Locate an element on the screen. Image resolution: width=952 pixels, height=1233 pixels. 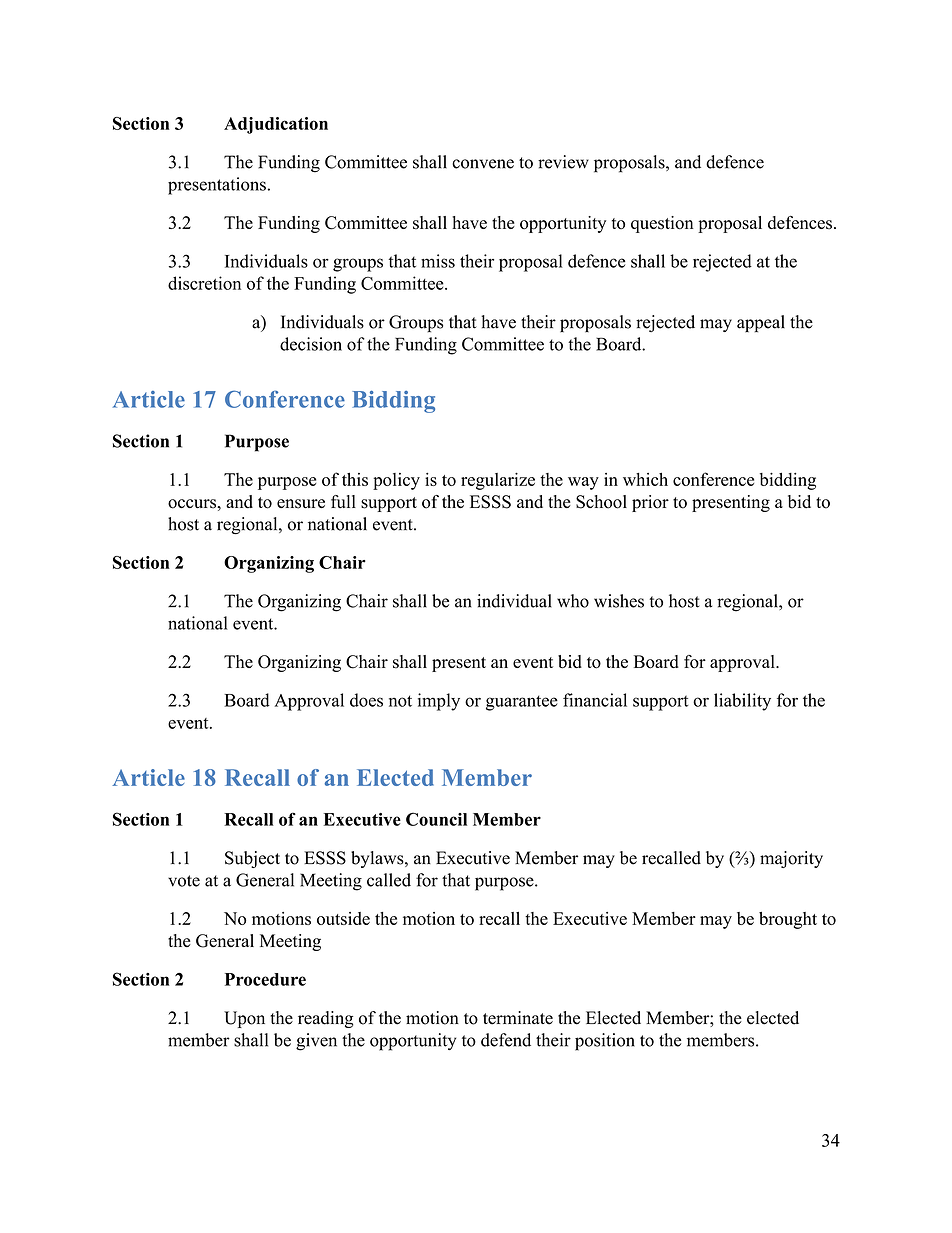
Upon is located at coordinates (244, 1019).
